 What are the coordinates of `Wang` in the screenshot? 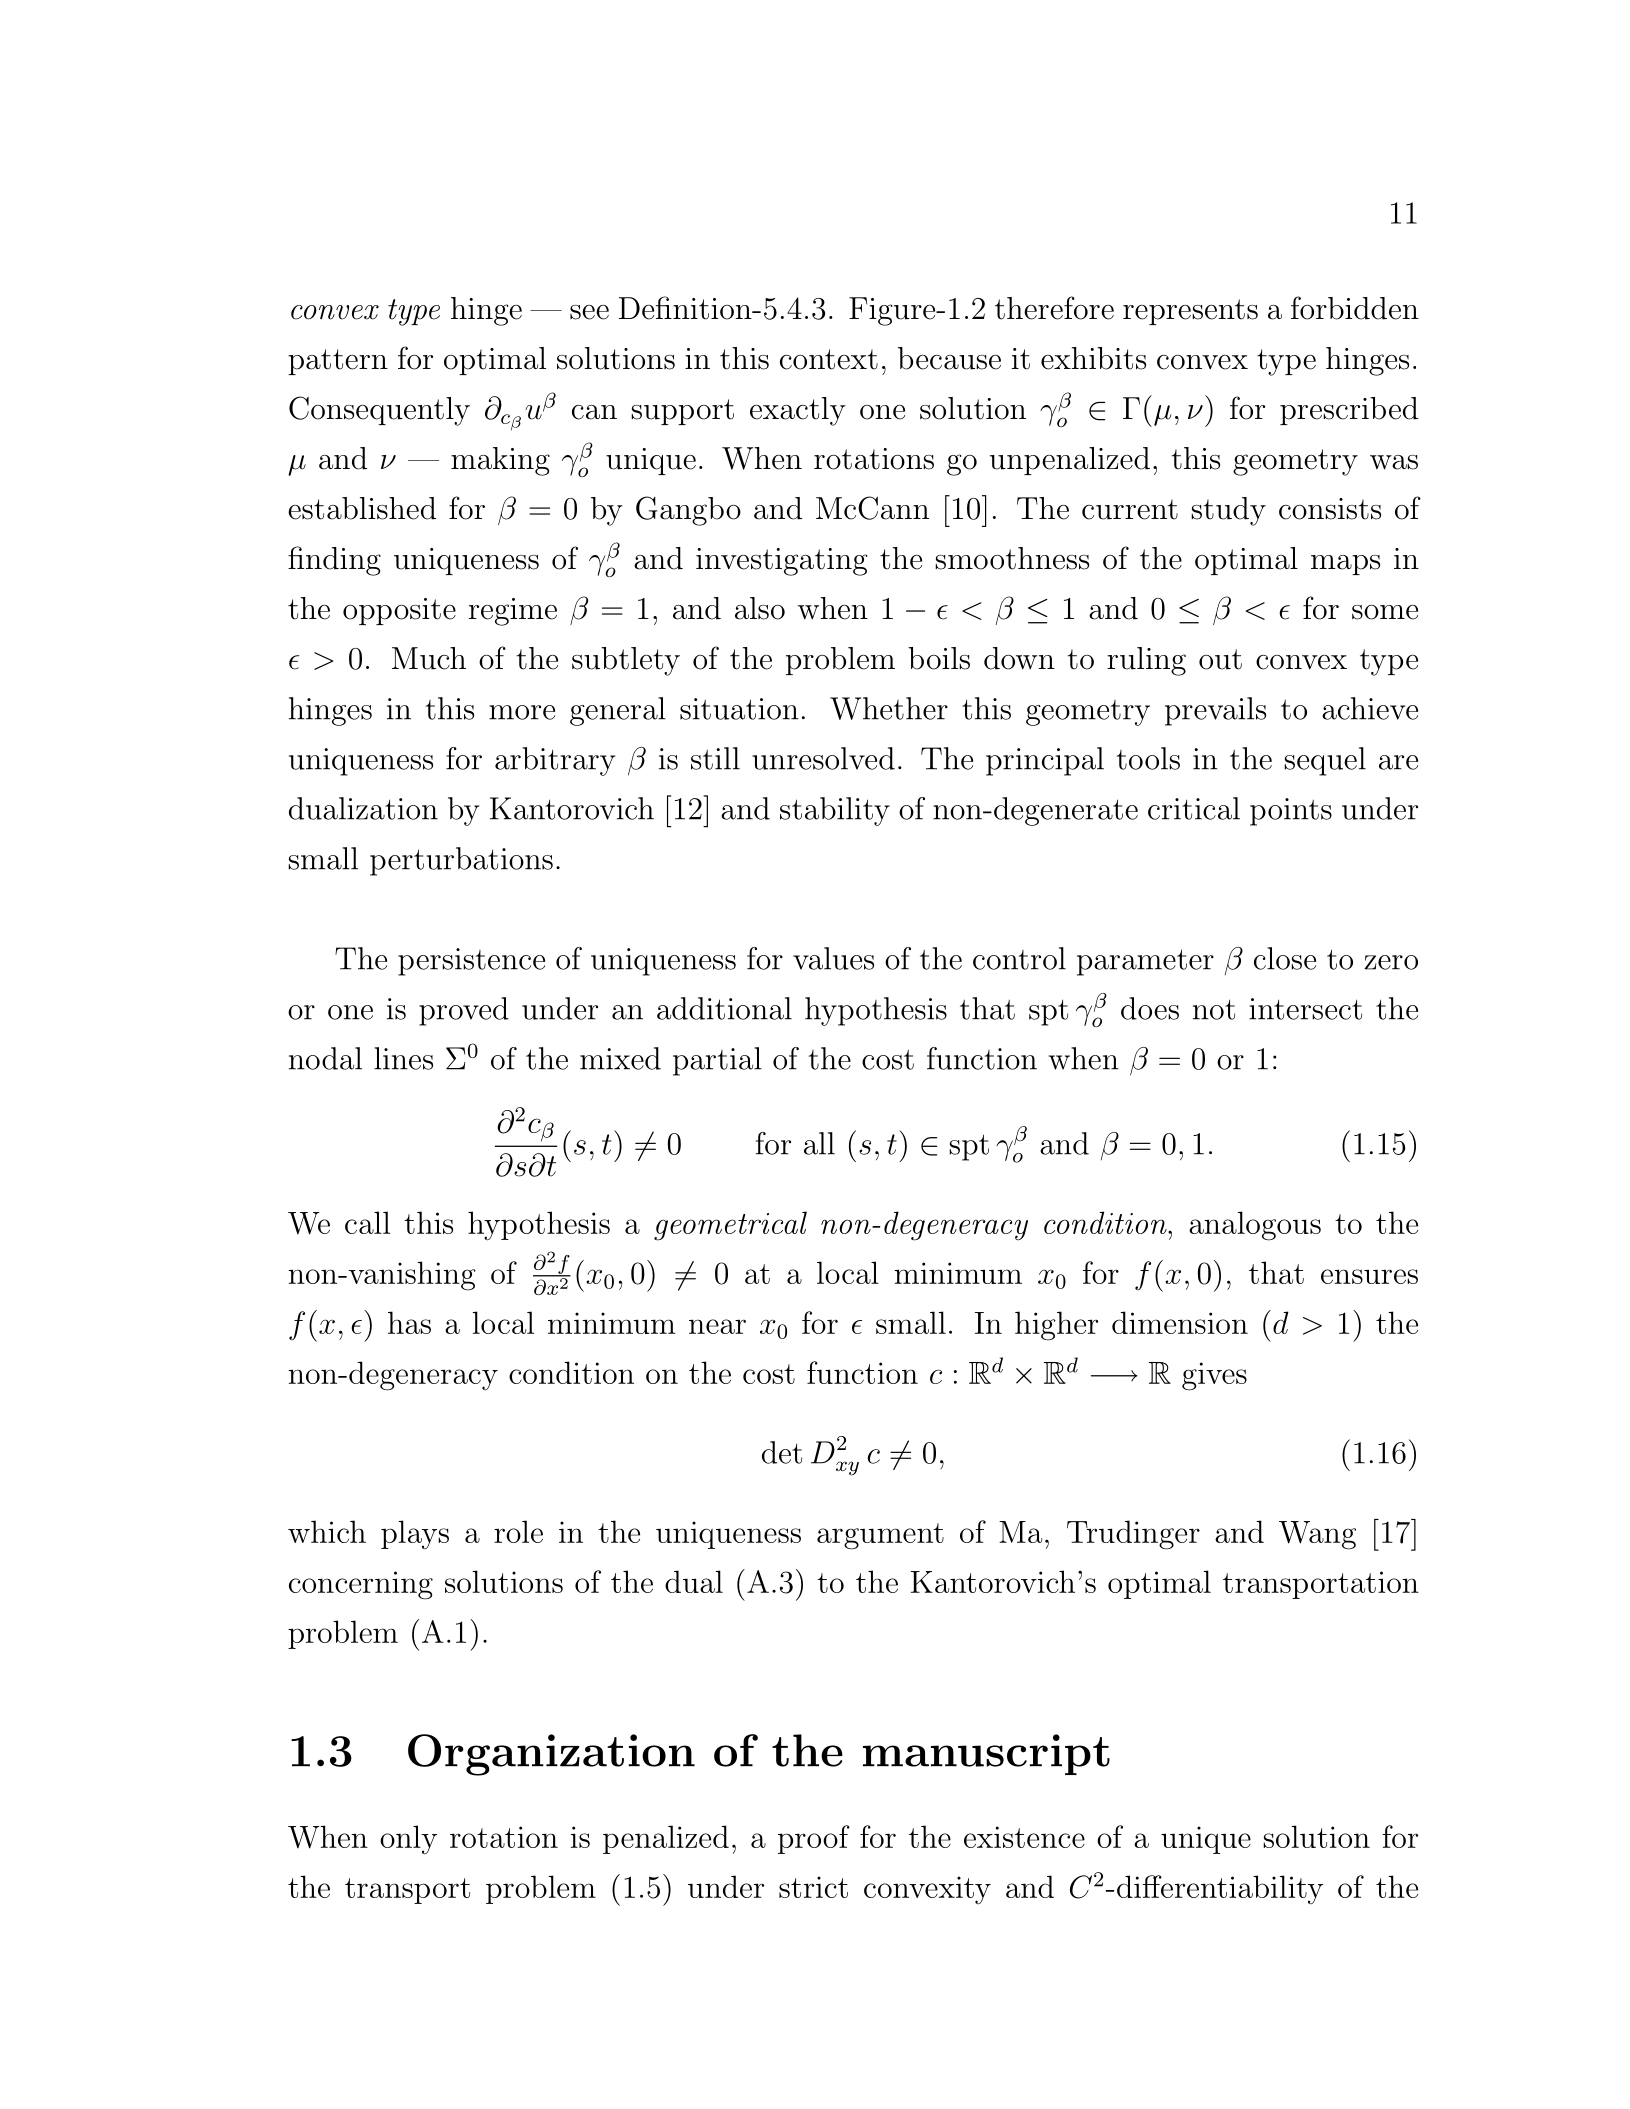 It's located at (1317, 1535).
